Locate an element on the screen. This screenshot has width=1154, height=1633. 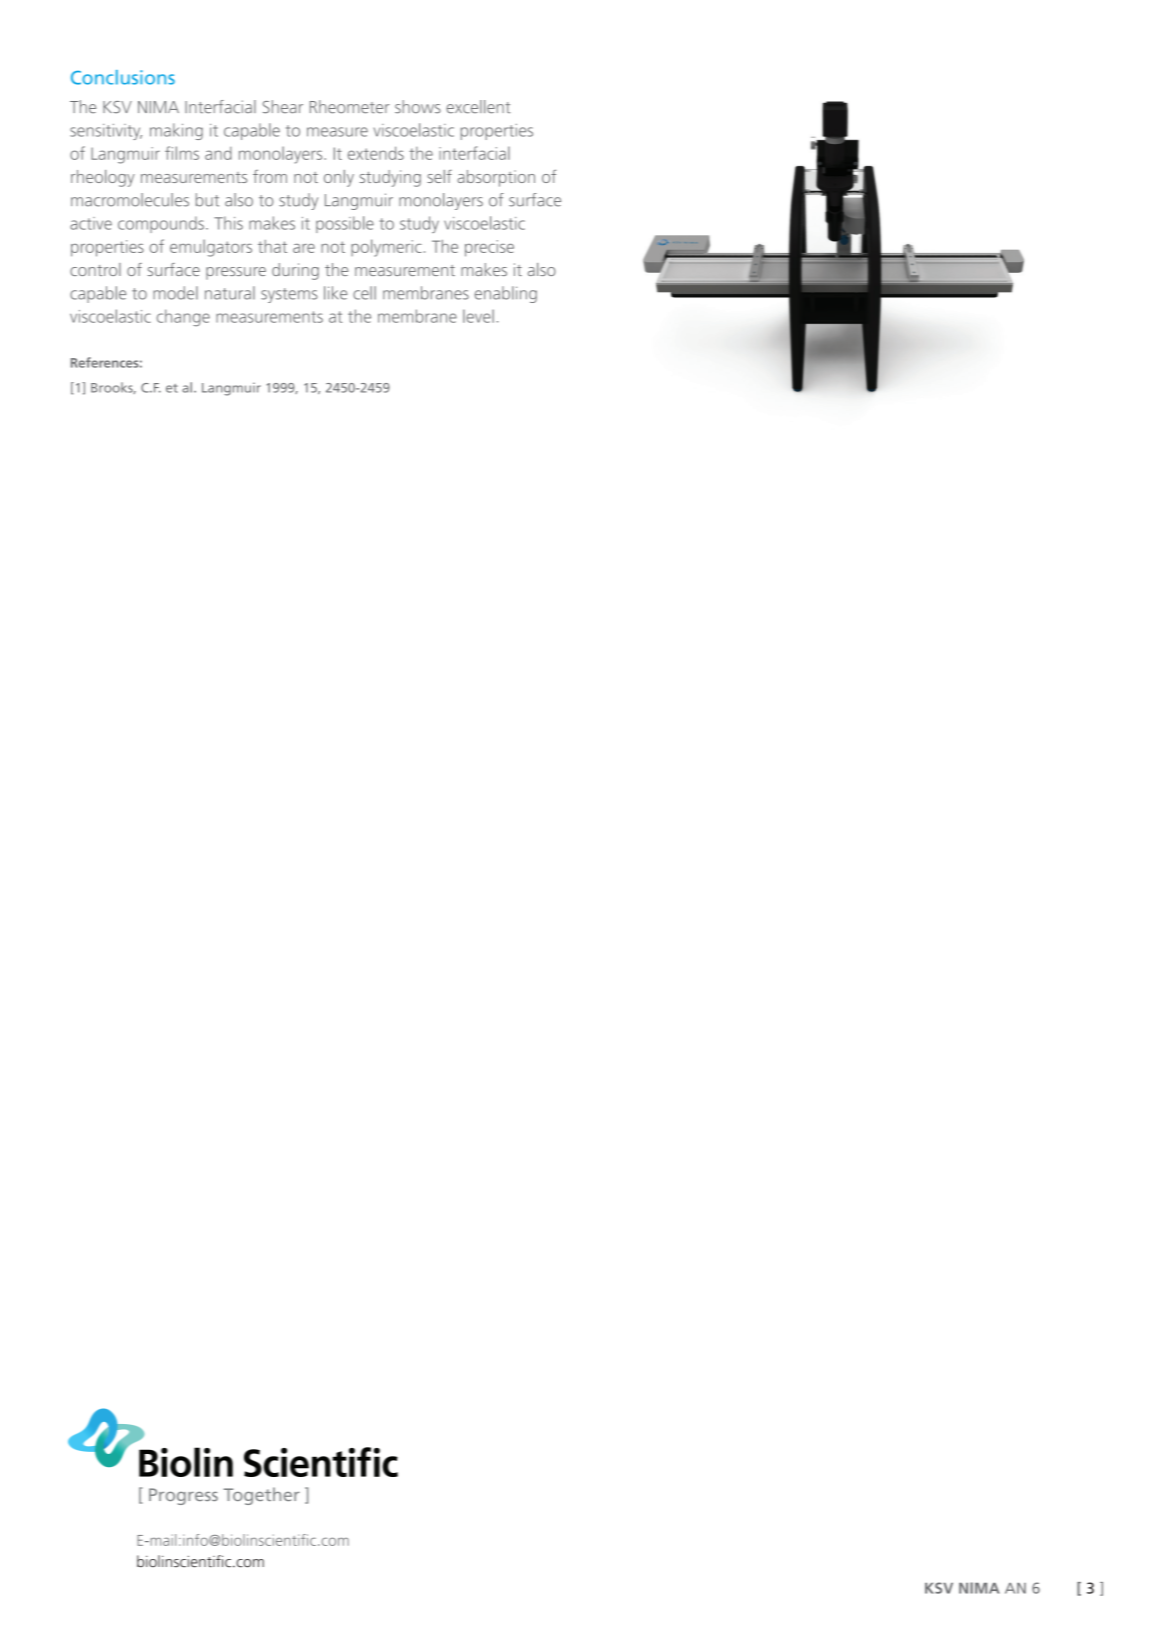
from is located at coordinates (270, 176).
